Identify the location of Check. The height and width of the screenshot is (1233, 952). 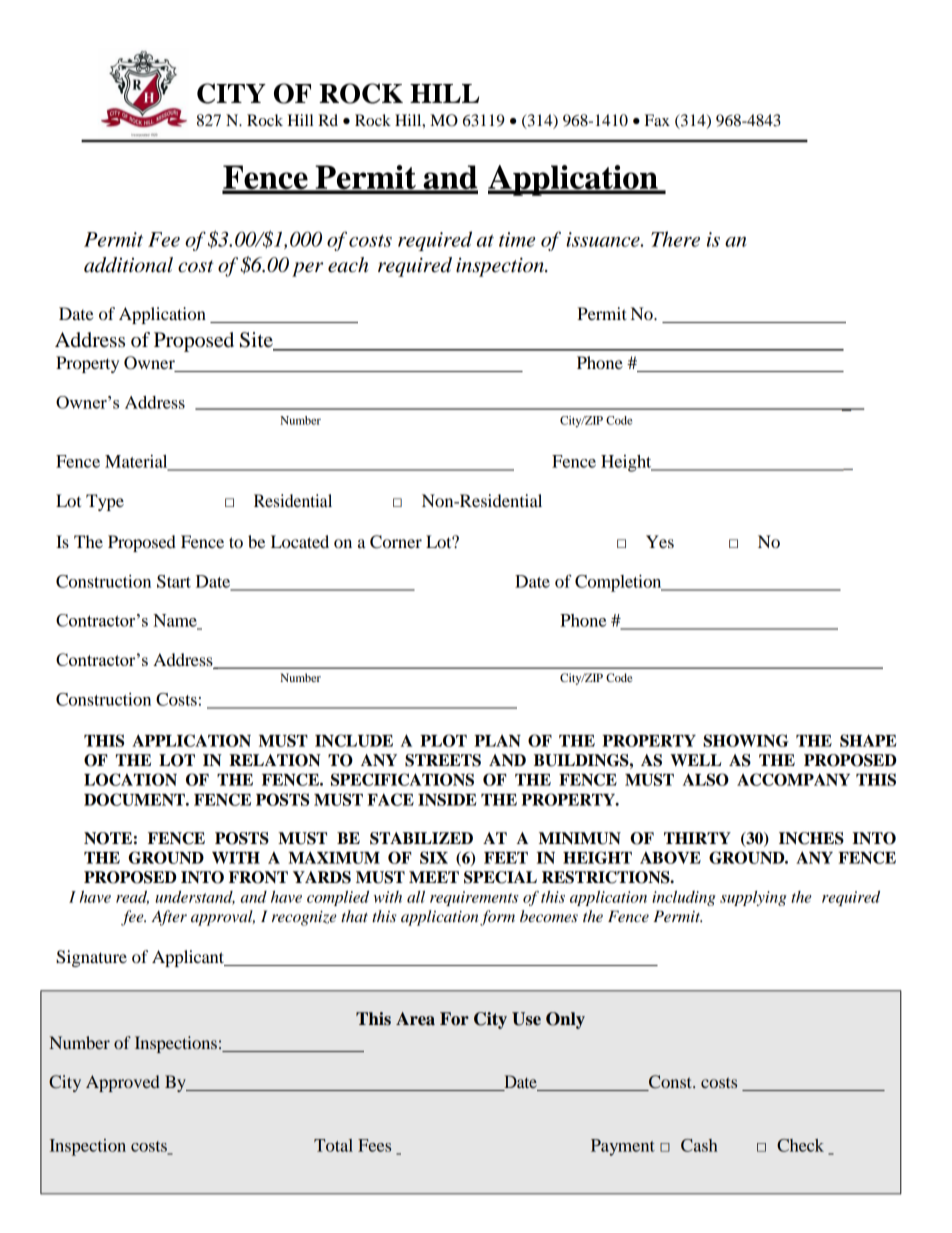
(800, 1145).
